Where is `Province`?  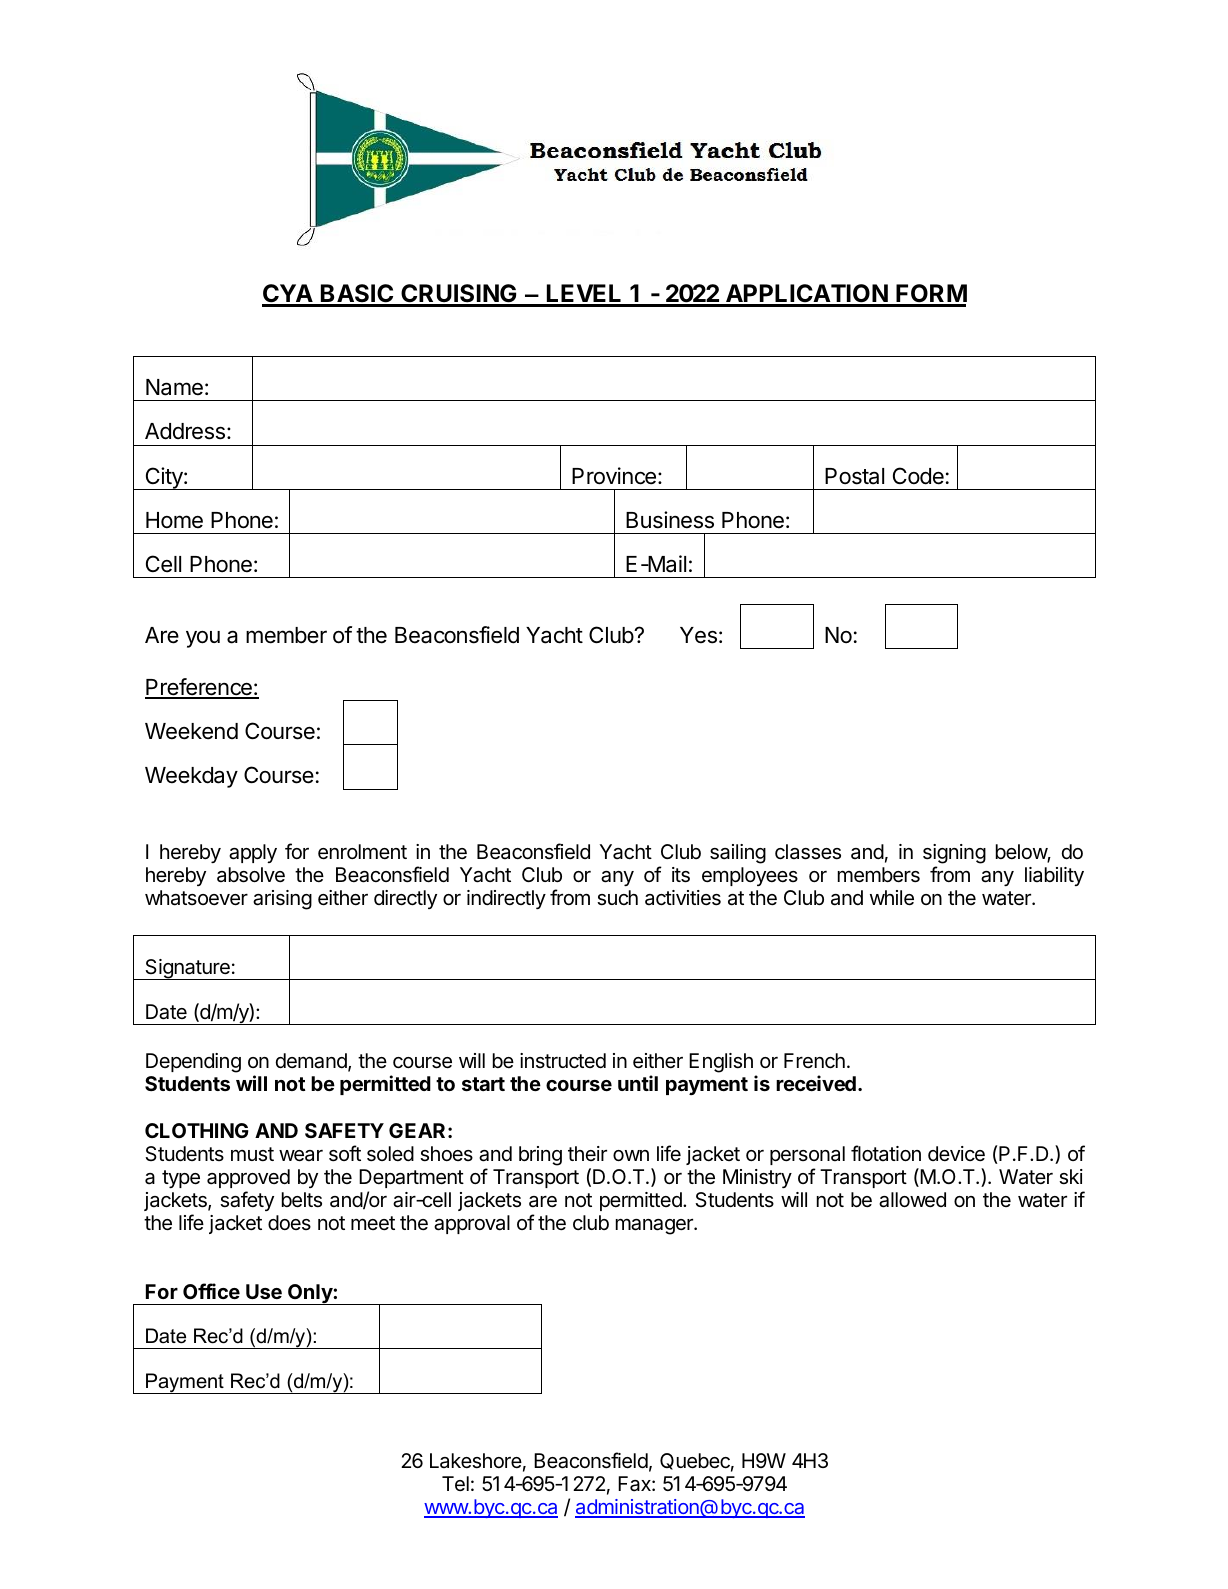 Province is located at coordinates (614, 476).
